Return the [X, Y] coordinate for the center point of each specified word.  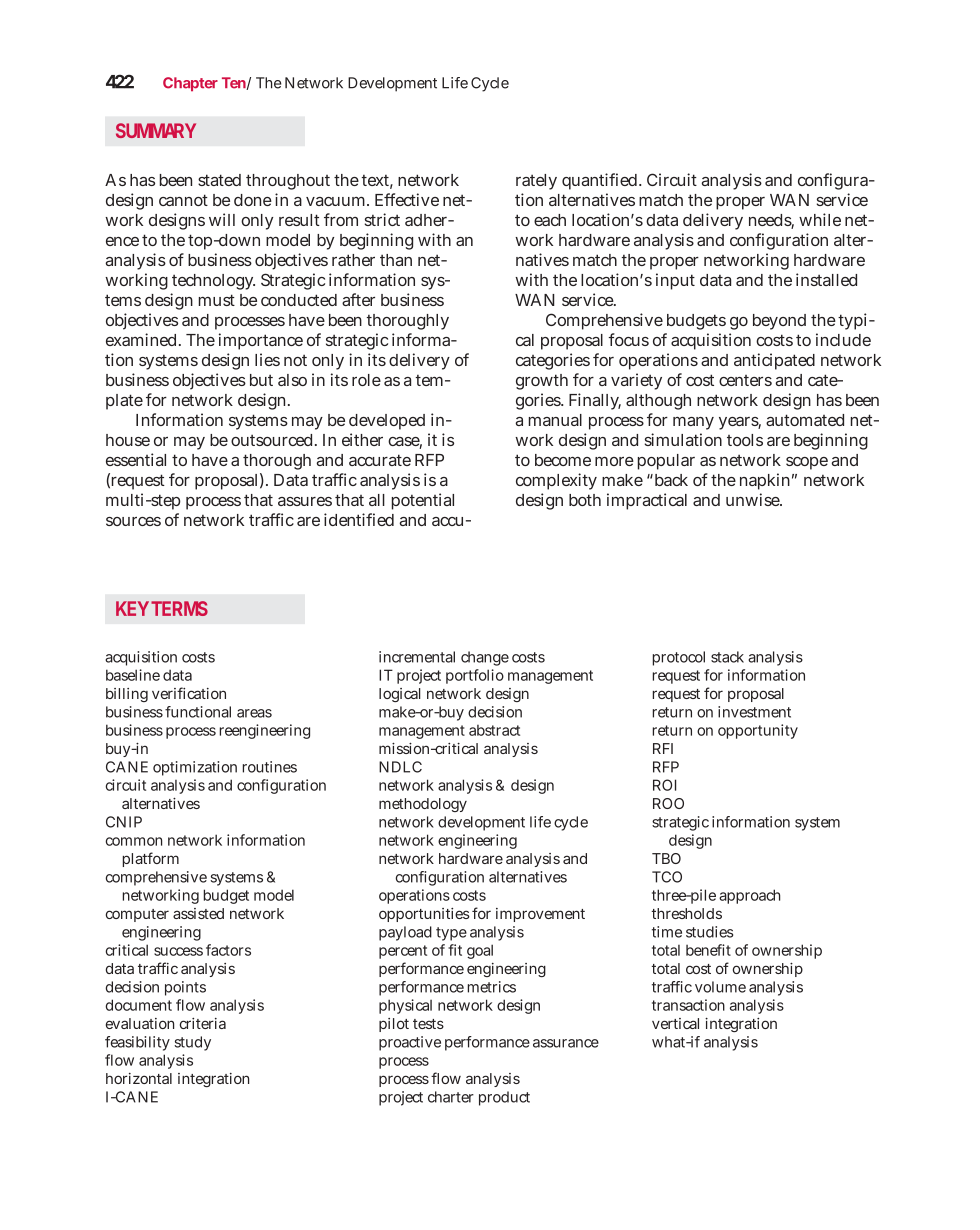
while [820, 219]
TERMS [179, 608]
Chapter [190, 84]
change [485, 658]
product [504, 1098]
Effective [407, 199]
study [192, 1043]
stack [727, 657]
